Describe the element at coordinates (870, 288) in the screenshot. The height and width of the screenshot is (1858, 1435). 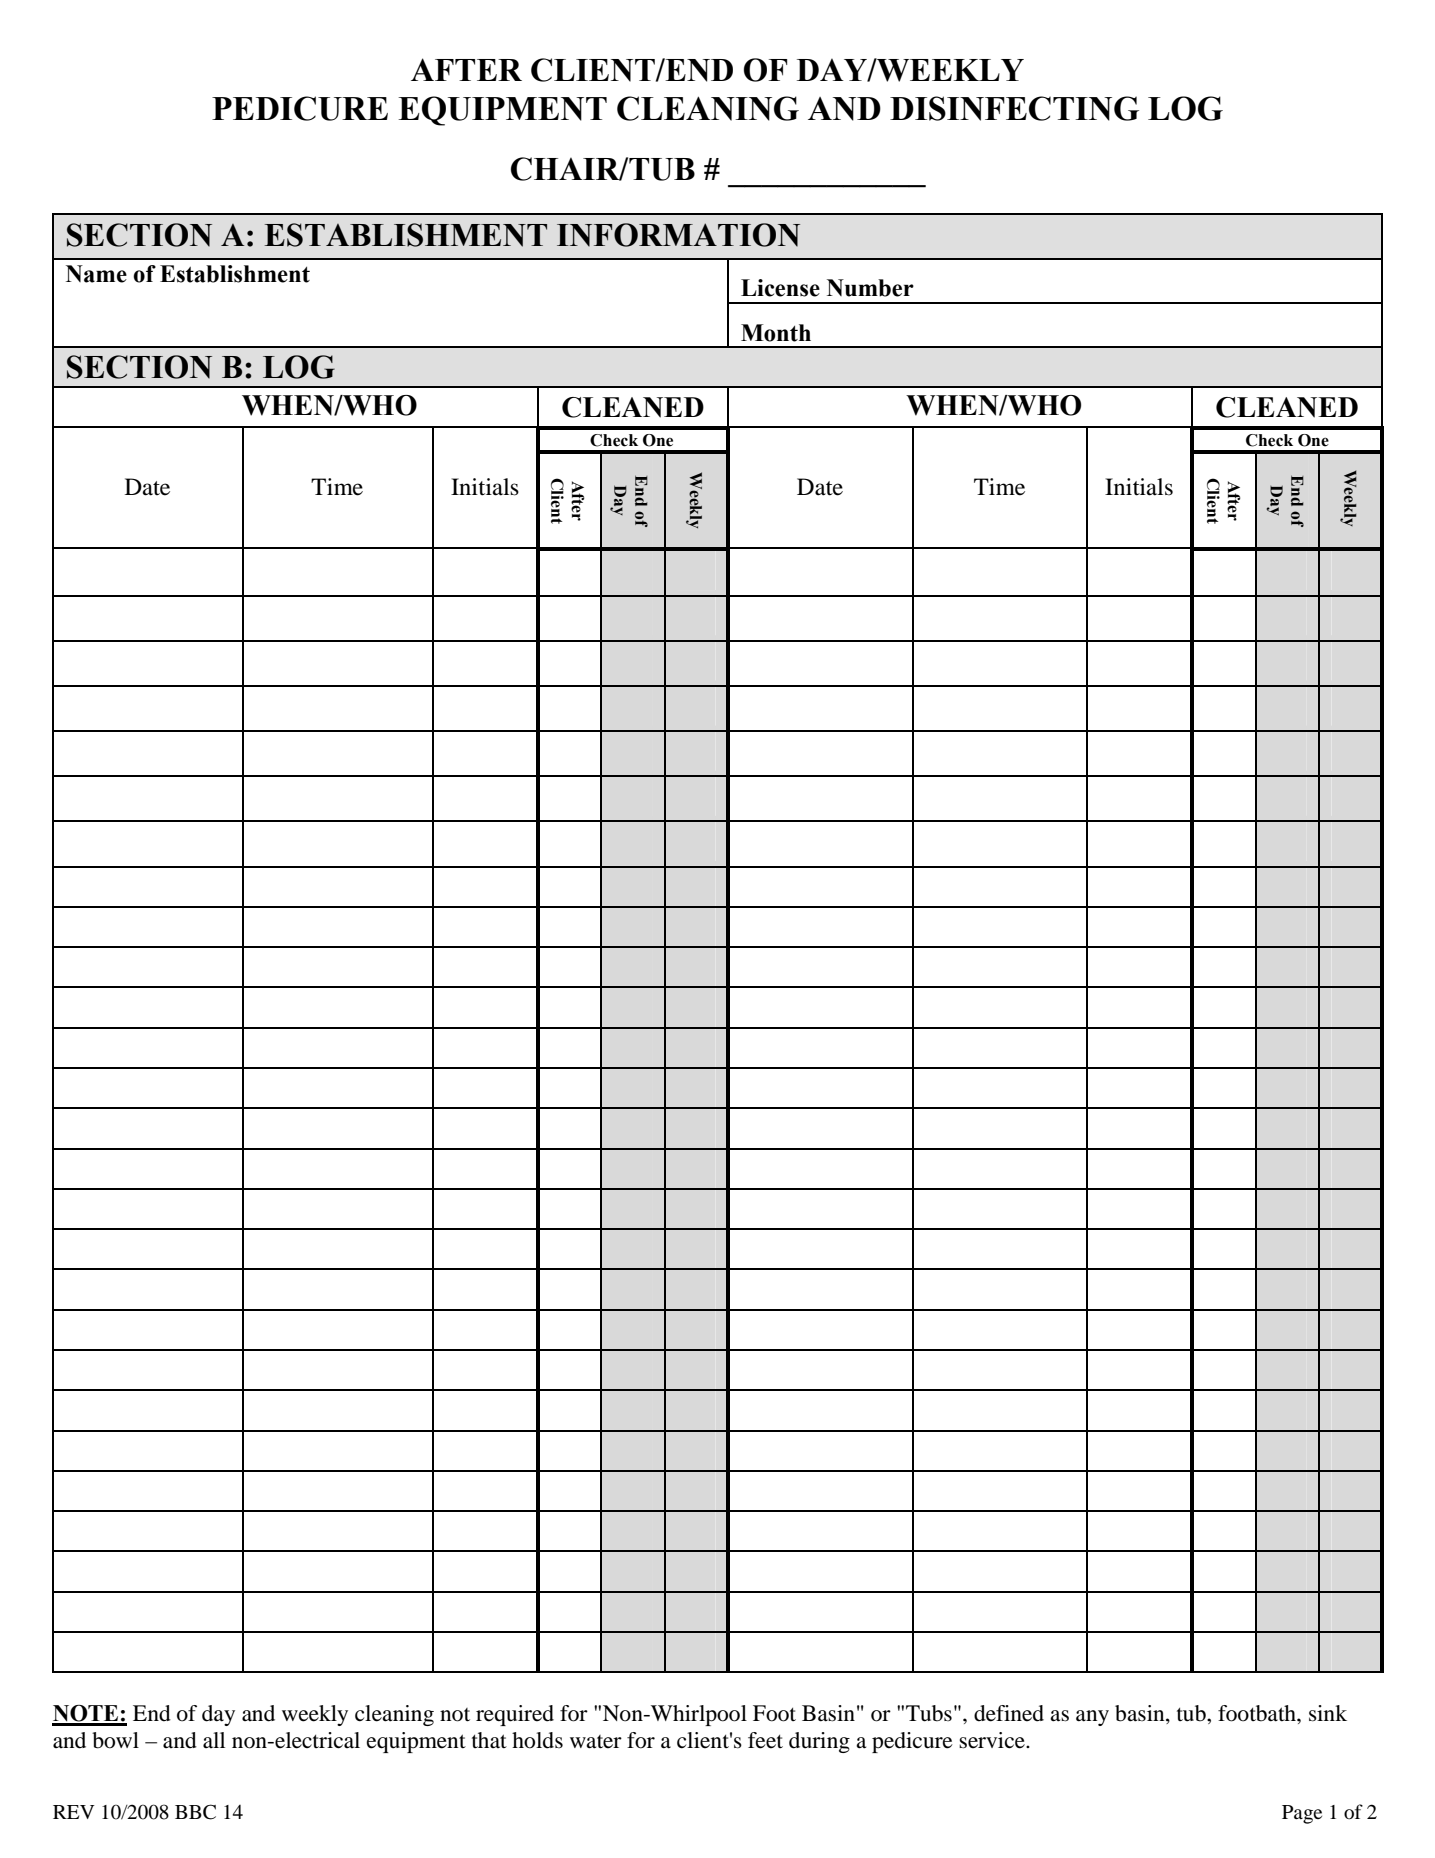
I see `Number` at that location.
